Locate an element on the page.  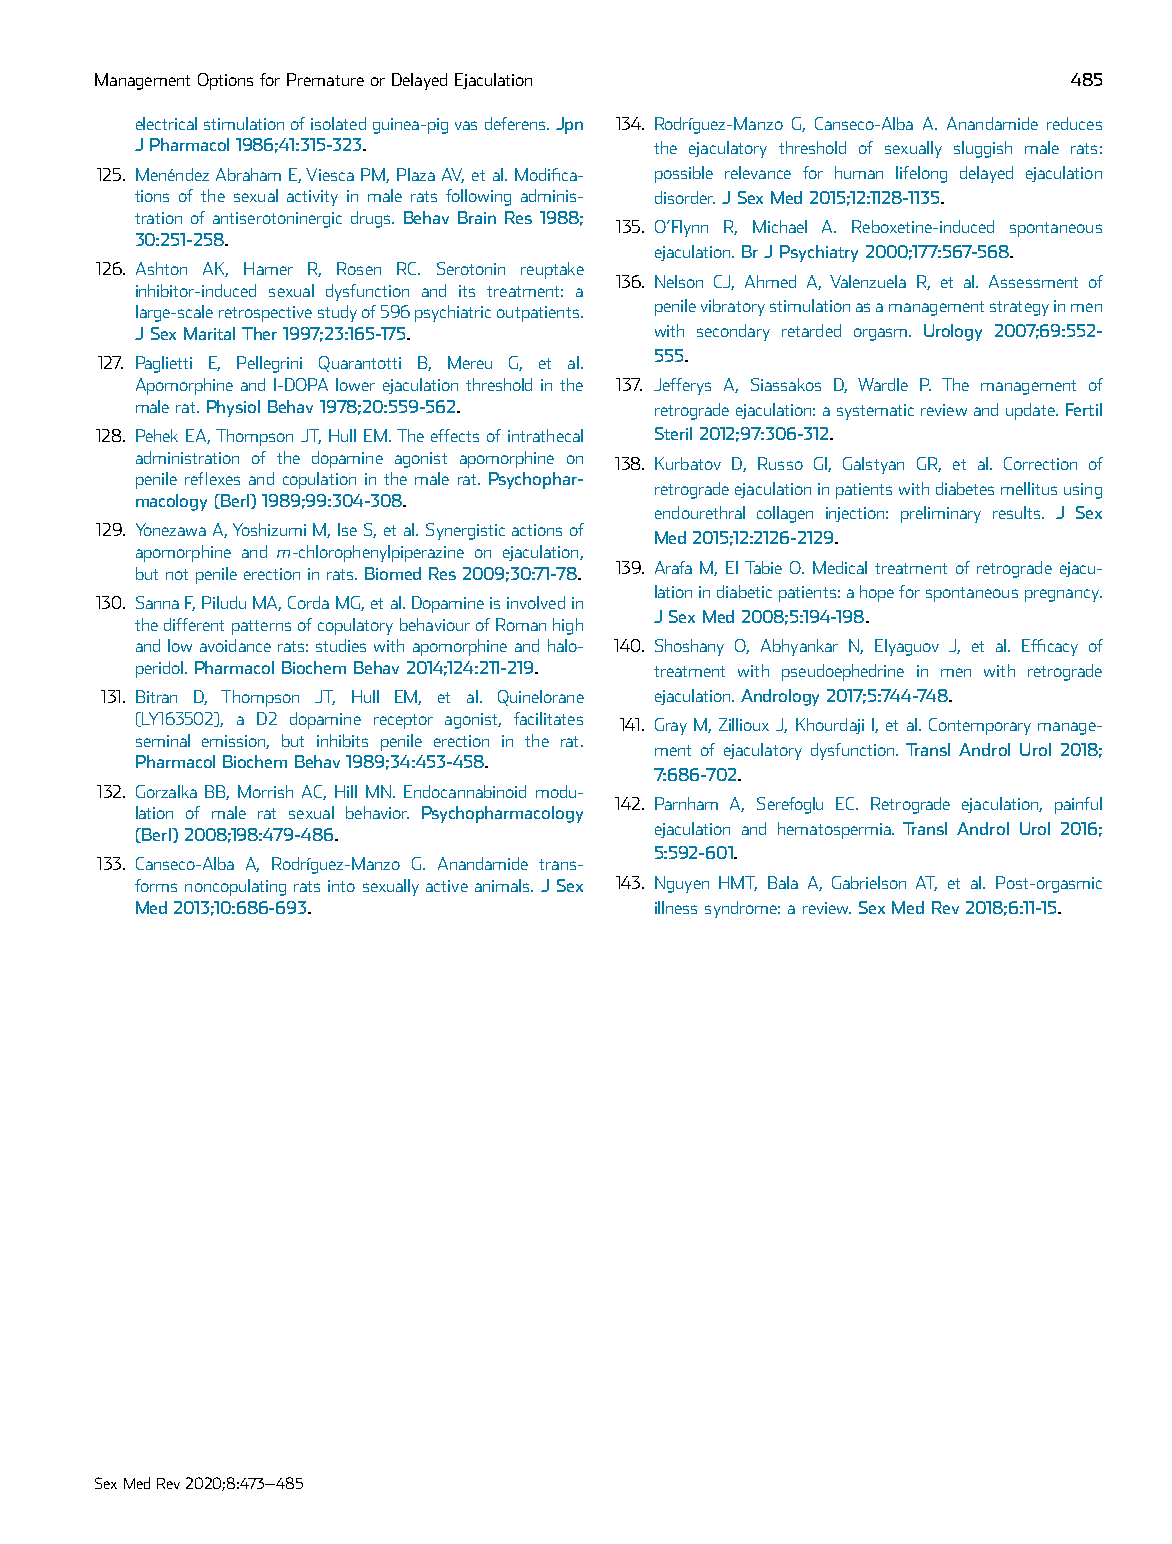
intrathecal is located at coordinates (545, 435).
